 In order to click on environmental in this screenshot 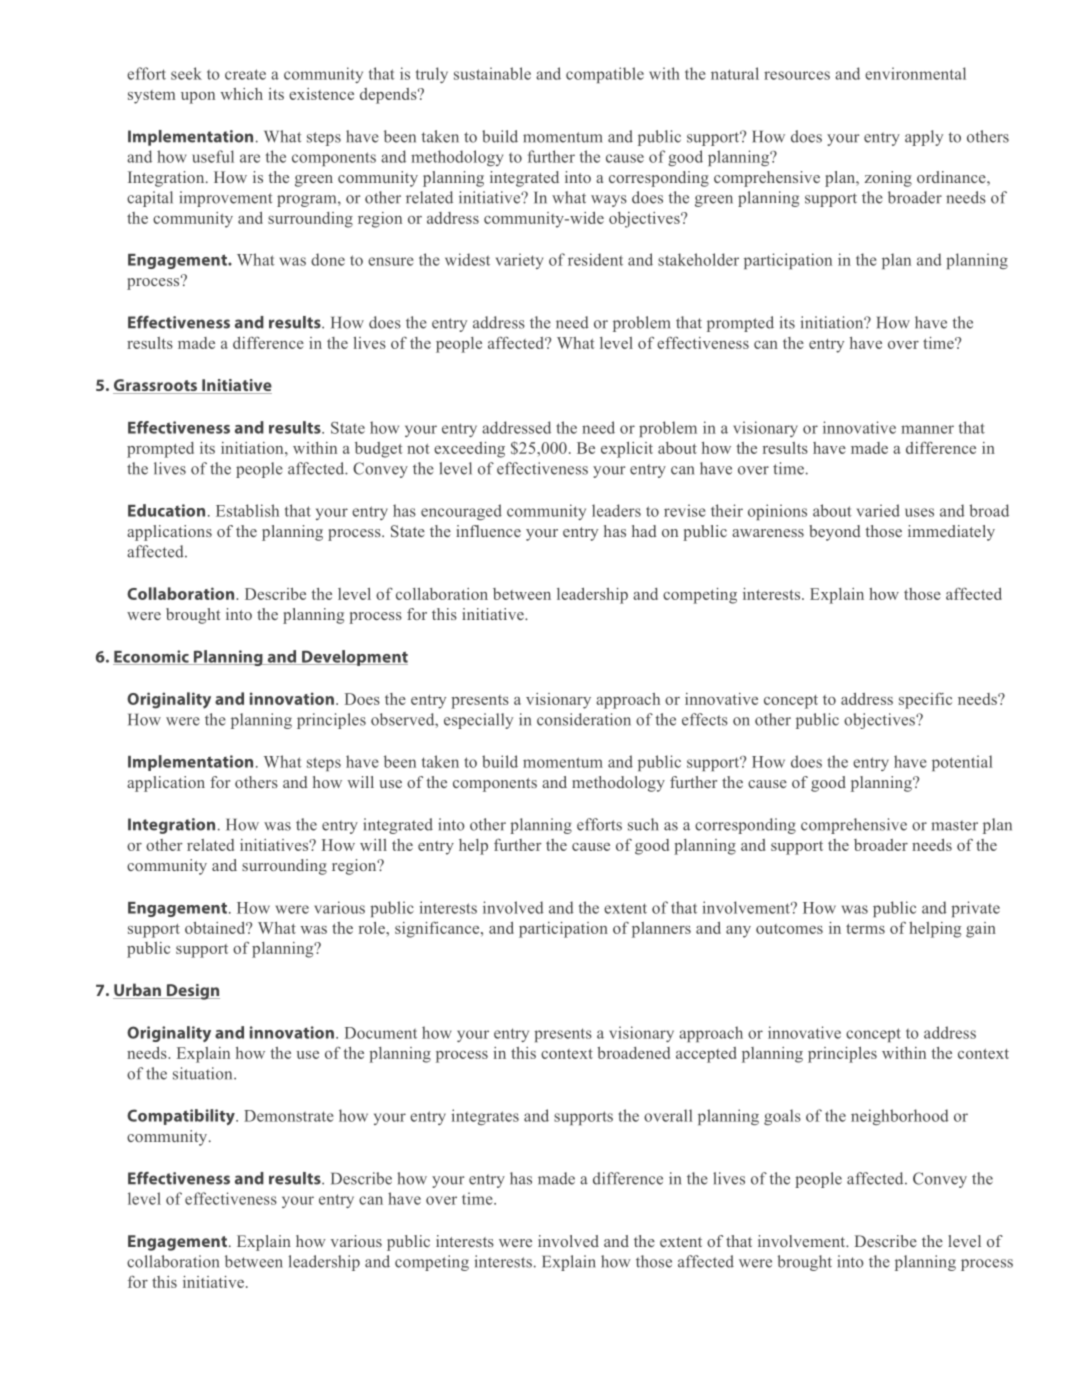, I will do `click(915, 73)`.
